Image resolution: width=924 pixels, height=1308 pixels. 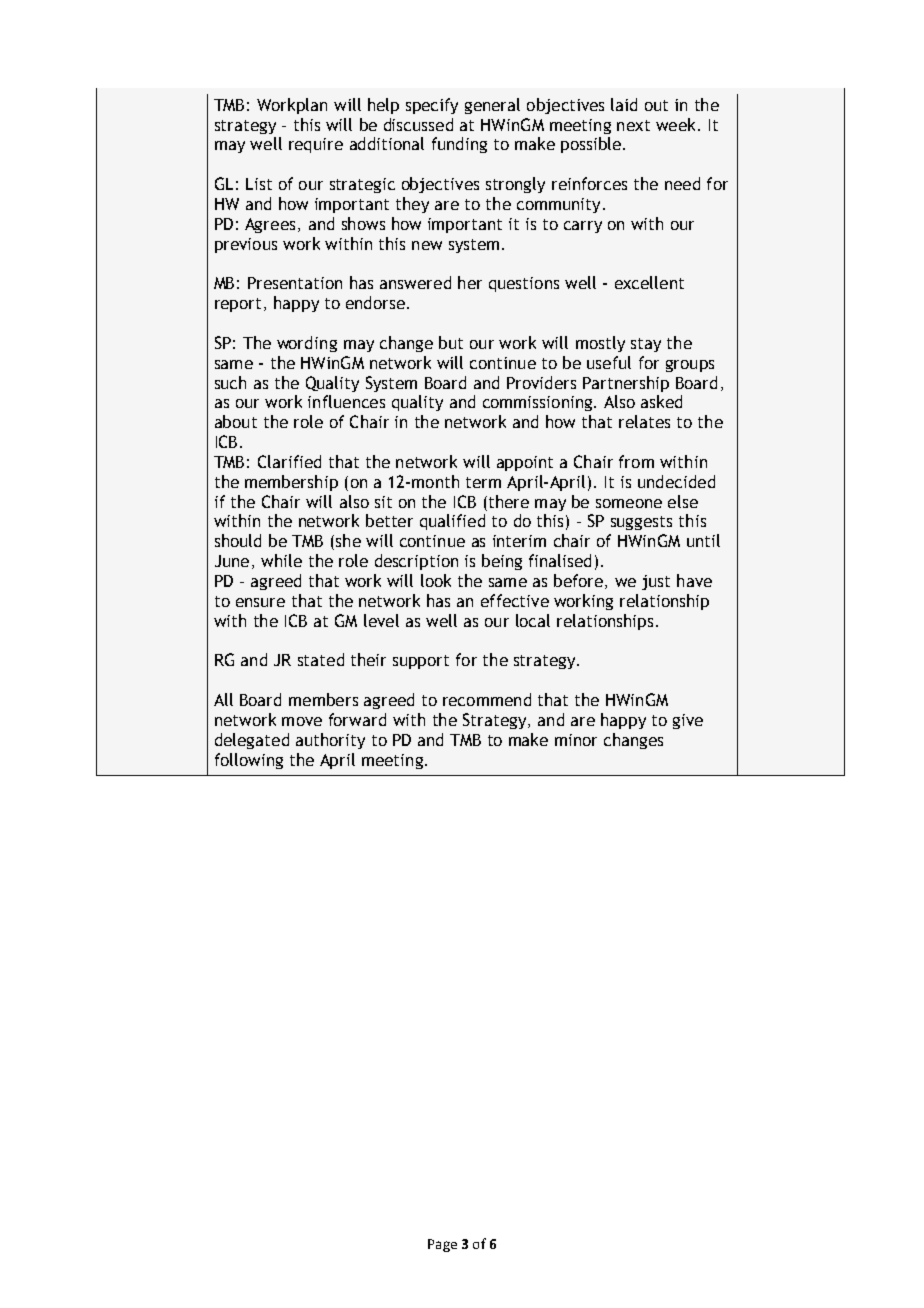 I want to click on funding, so click(x=459, y=145).
